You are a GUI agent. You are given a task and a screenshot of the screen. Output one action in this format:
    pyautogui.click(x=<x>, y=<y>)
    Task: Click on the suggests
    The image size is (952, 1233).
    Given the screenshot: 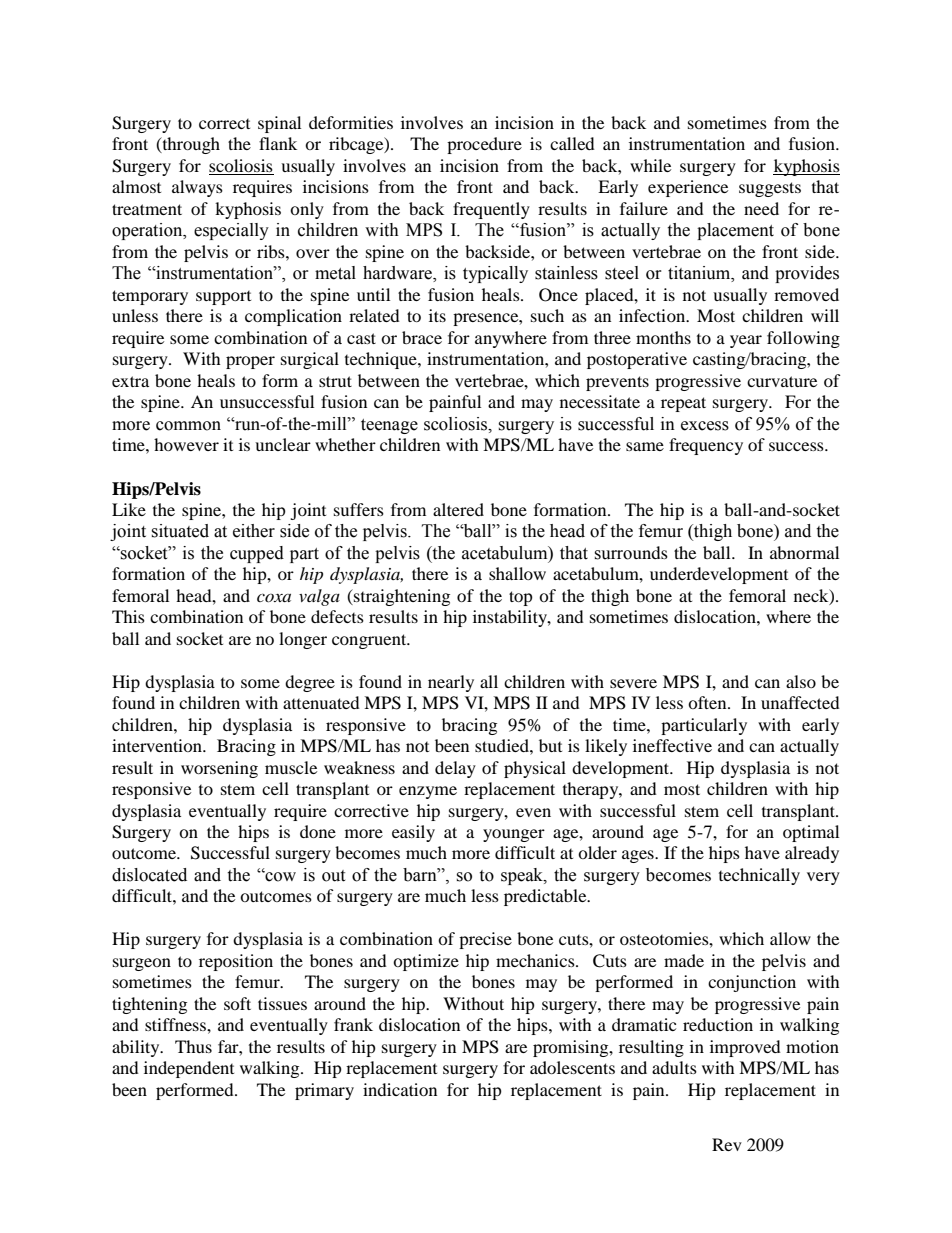 What is the action you would take?
    pyautogui.click(x=770, y=189)
